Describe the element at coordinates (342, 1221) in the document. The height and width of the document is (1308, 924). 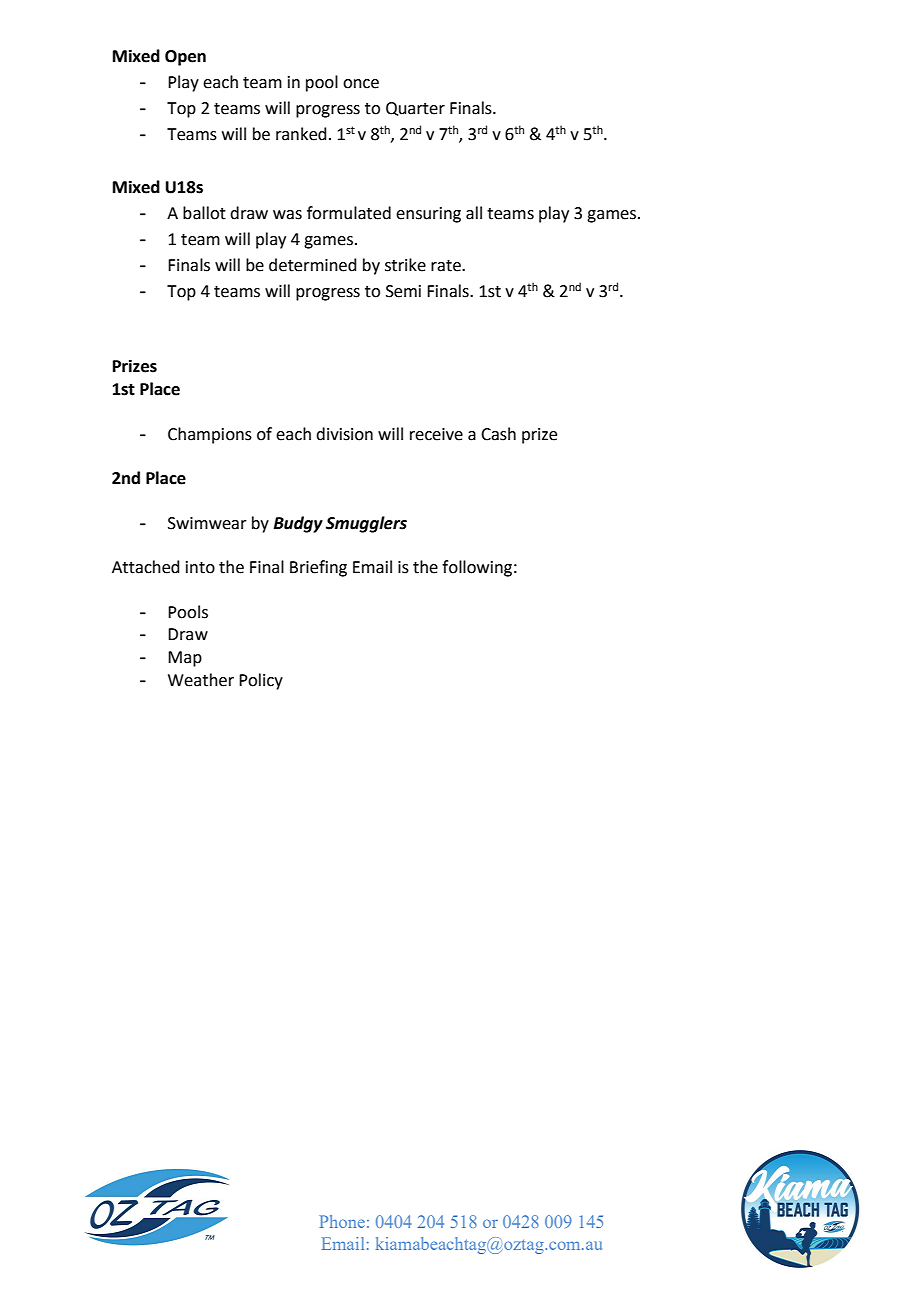
I see `Phone` at that location.
